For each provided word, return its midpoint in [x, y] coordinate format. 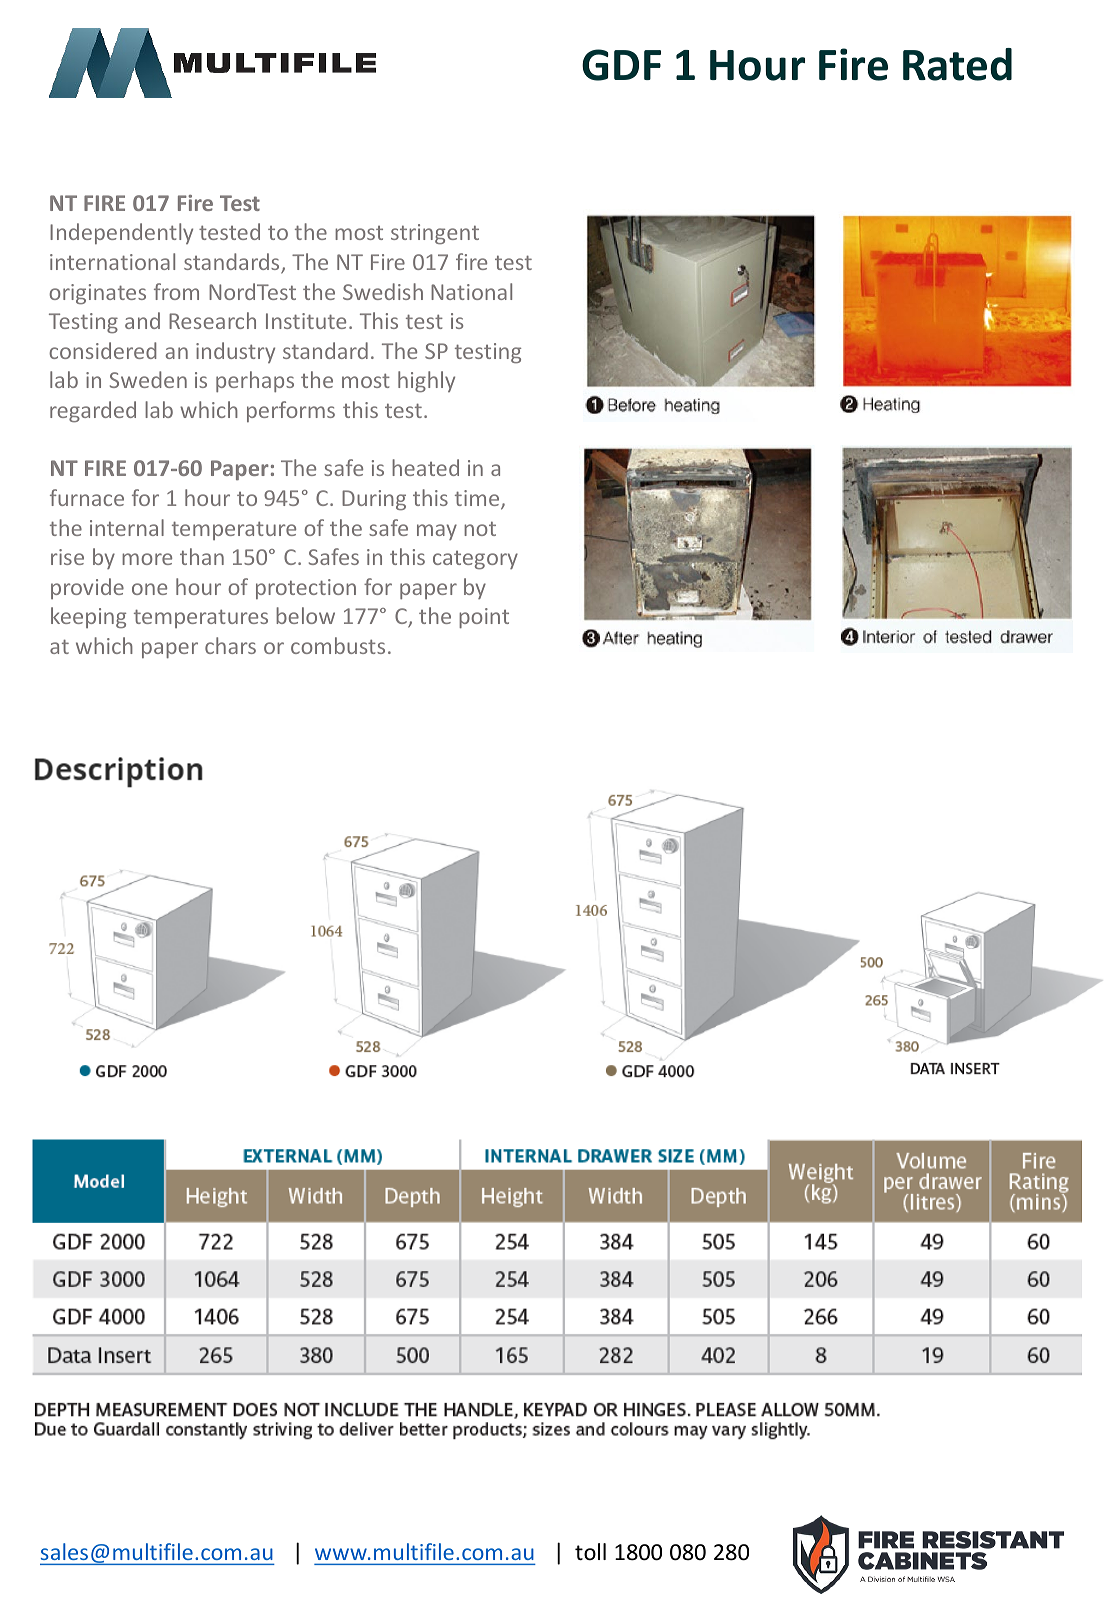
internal [127, 527]
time [478, 499]
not [480, 528]
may [437, 532]
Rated [957, 64]
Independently [121, 233]
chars [230, 645]
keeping [88, 617]
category [475, 560]
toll [590, 1552]
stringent [435, 234]
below [305, 615]
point [484, 618]
